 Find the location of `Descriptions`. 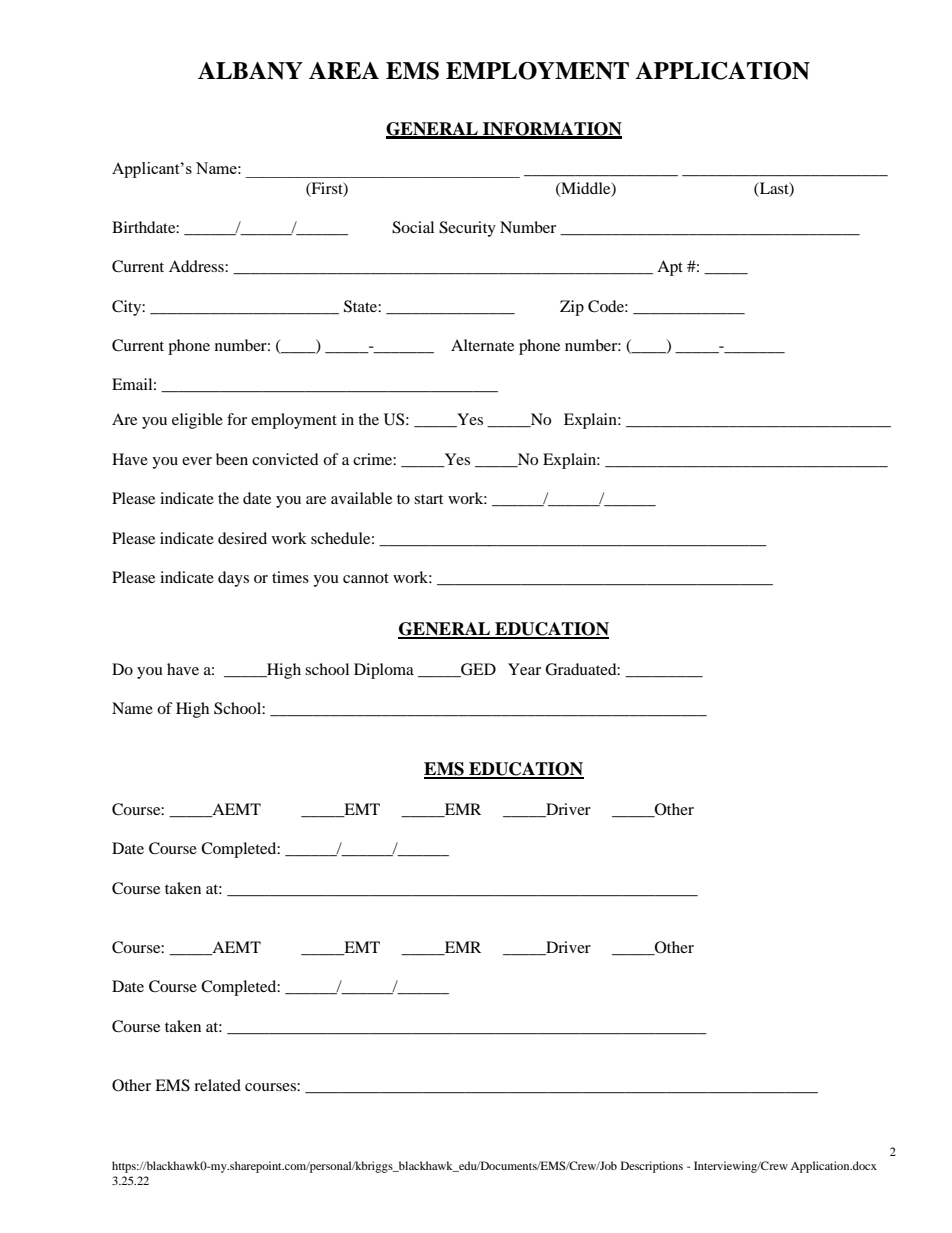

Descriptions is located at coordinates (652, 1167).
